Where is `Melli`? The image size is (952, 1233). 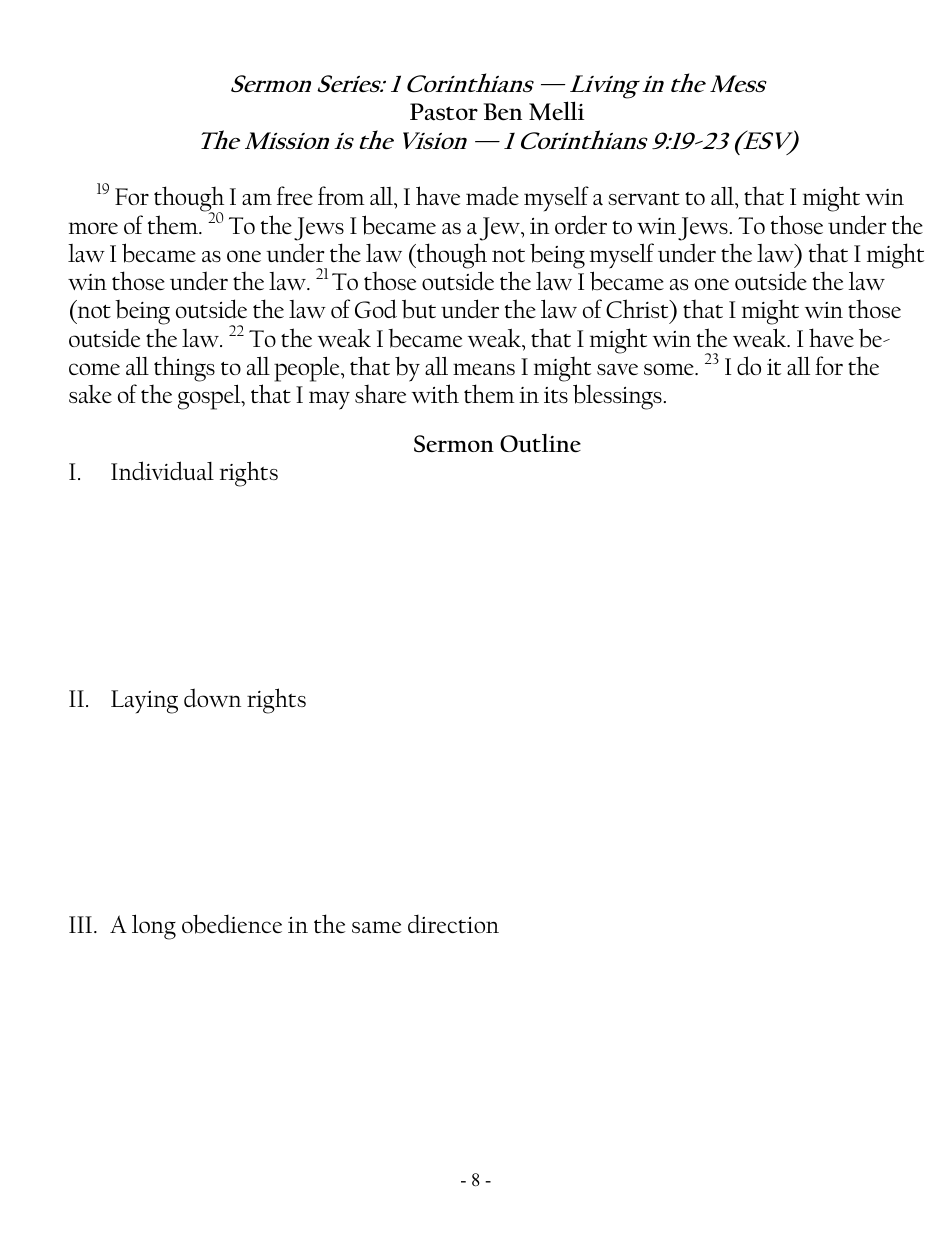
Melli is located at coordinates (556, 111).
